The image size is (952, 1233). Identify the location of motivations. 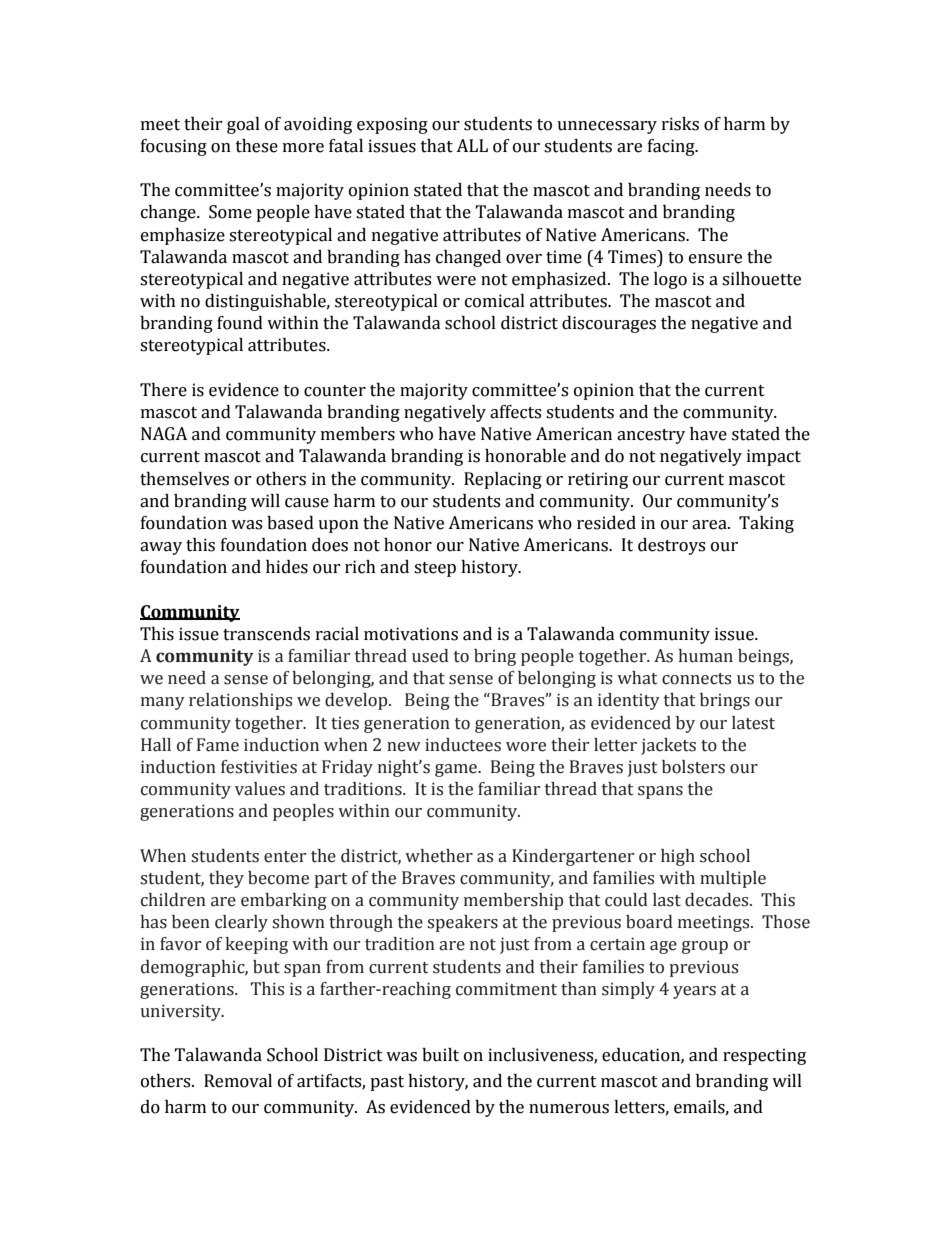
(411, 634).
